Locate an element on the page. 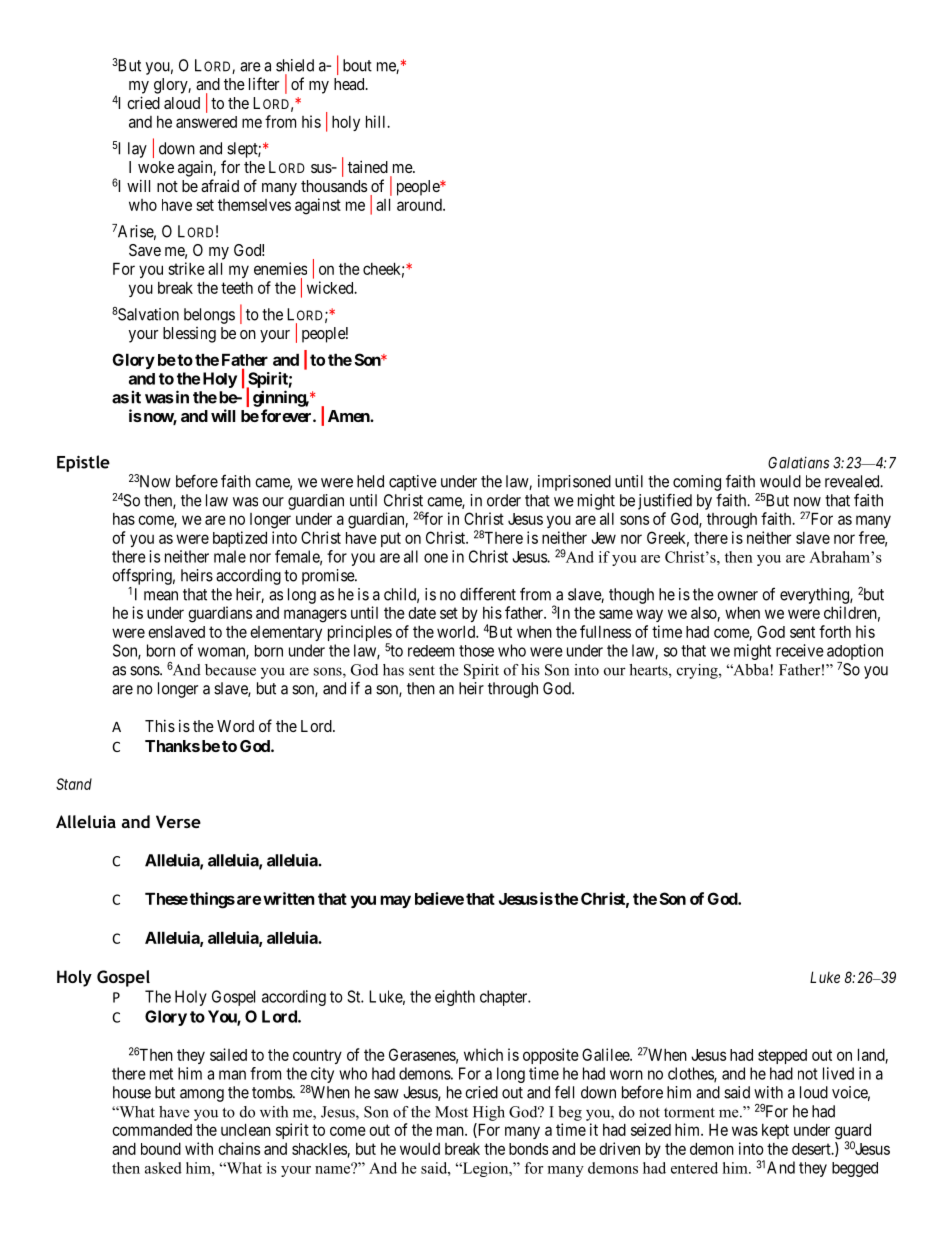 Image resolution: width=952 pixels, height=1233 pixels. may is located at coordinates (395, 901).
